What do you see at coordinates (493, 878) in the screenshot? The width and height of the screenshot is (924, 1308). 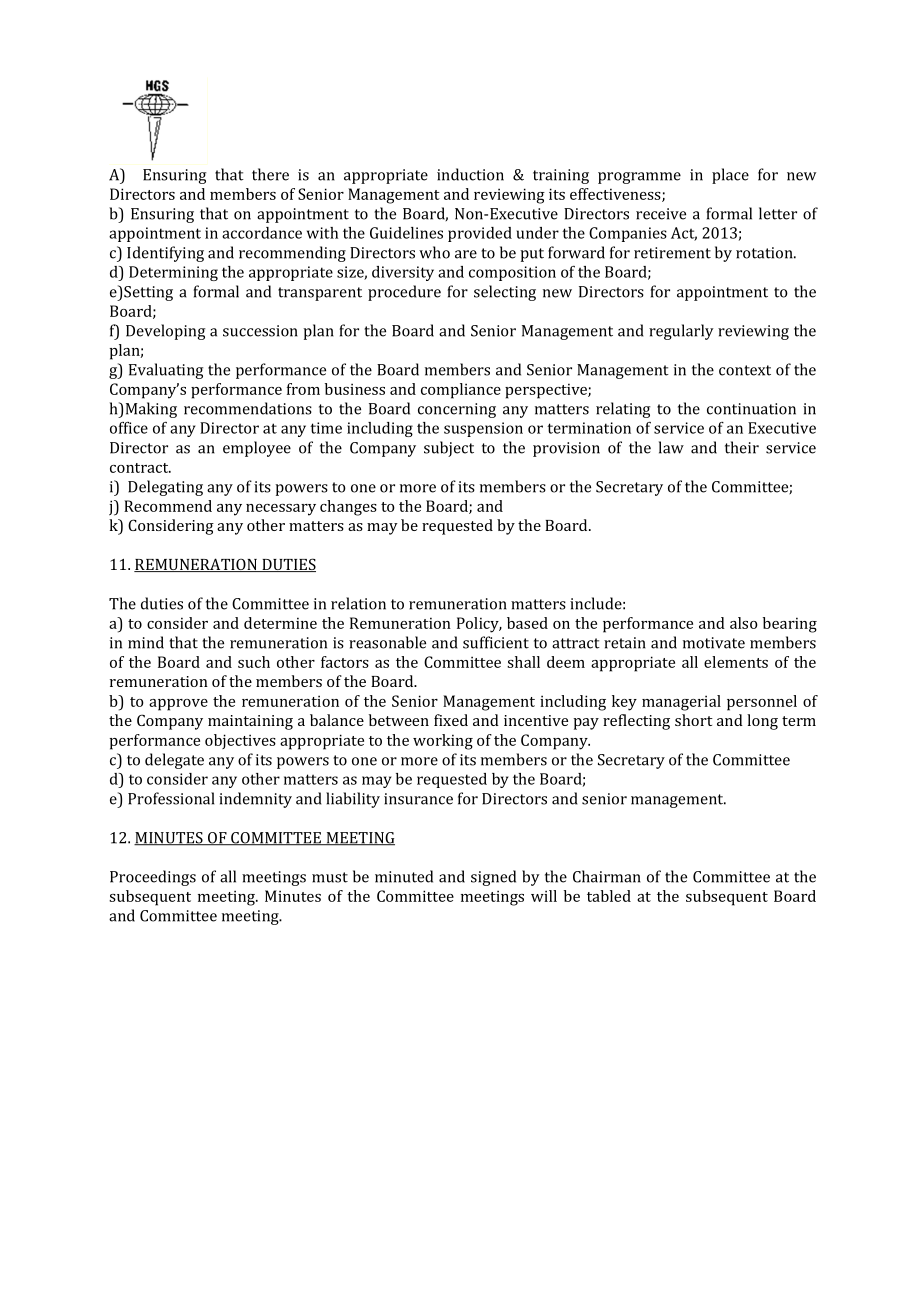 I see `signed` at bounding box center [493, 878].
